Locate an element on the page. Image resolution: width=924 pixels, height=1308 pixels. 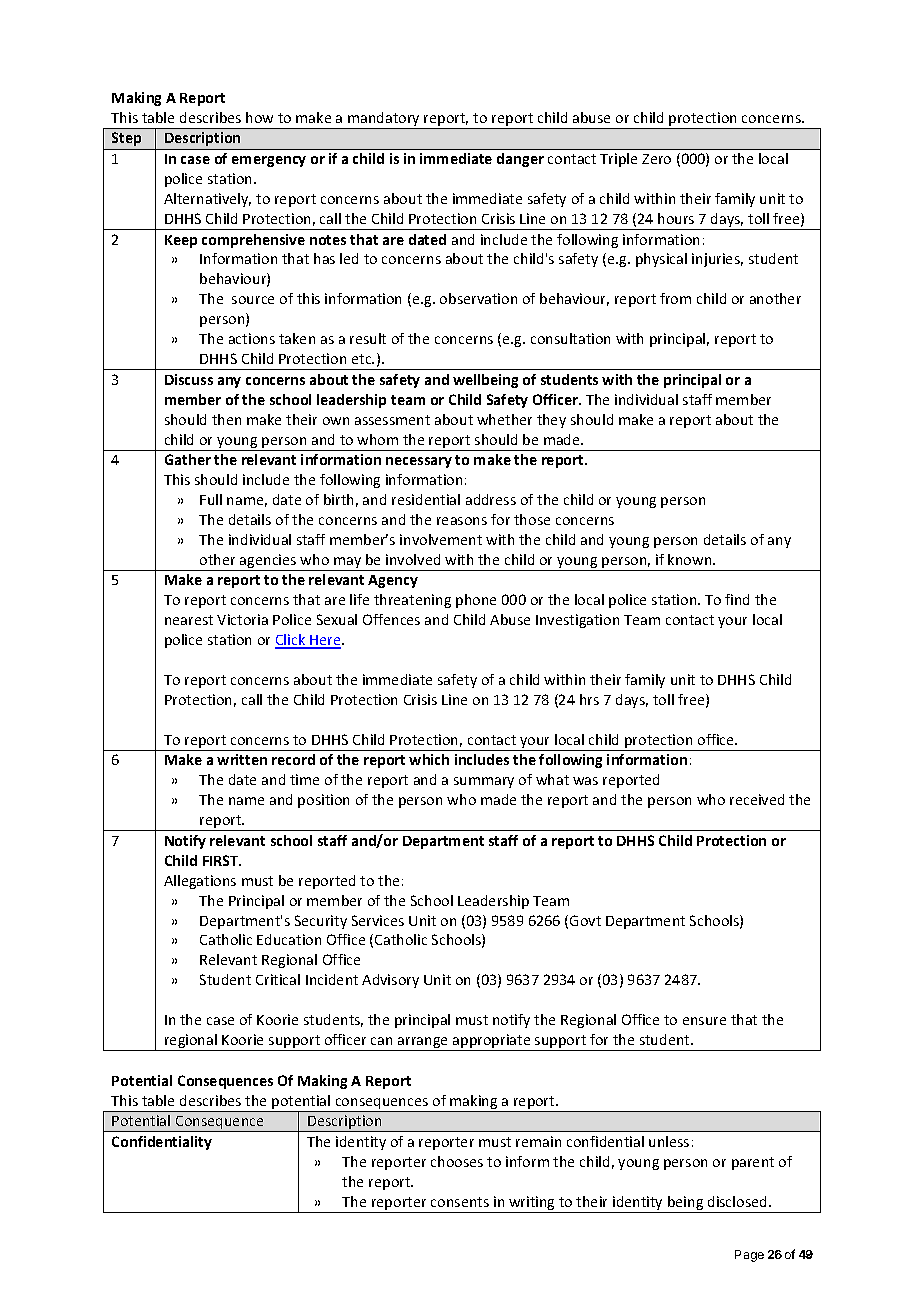
Zero is located at coordinates (656, 159).
